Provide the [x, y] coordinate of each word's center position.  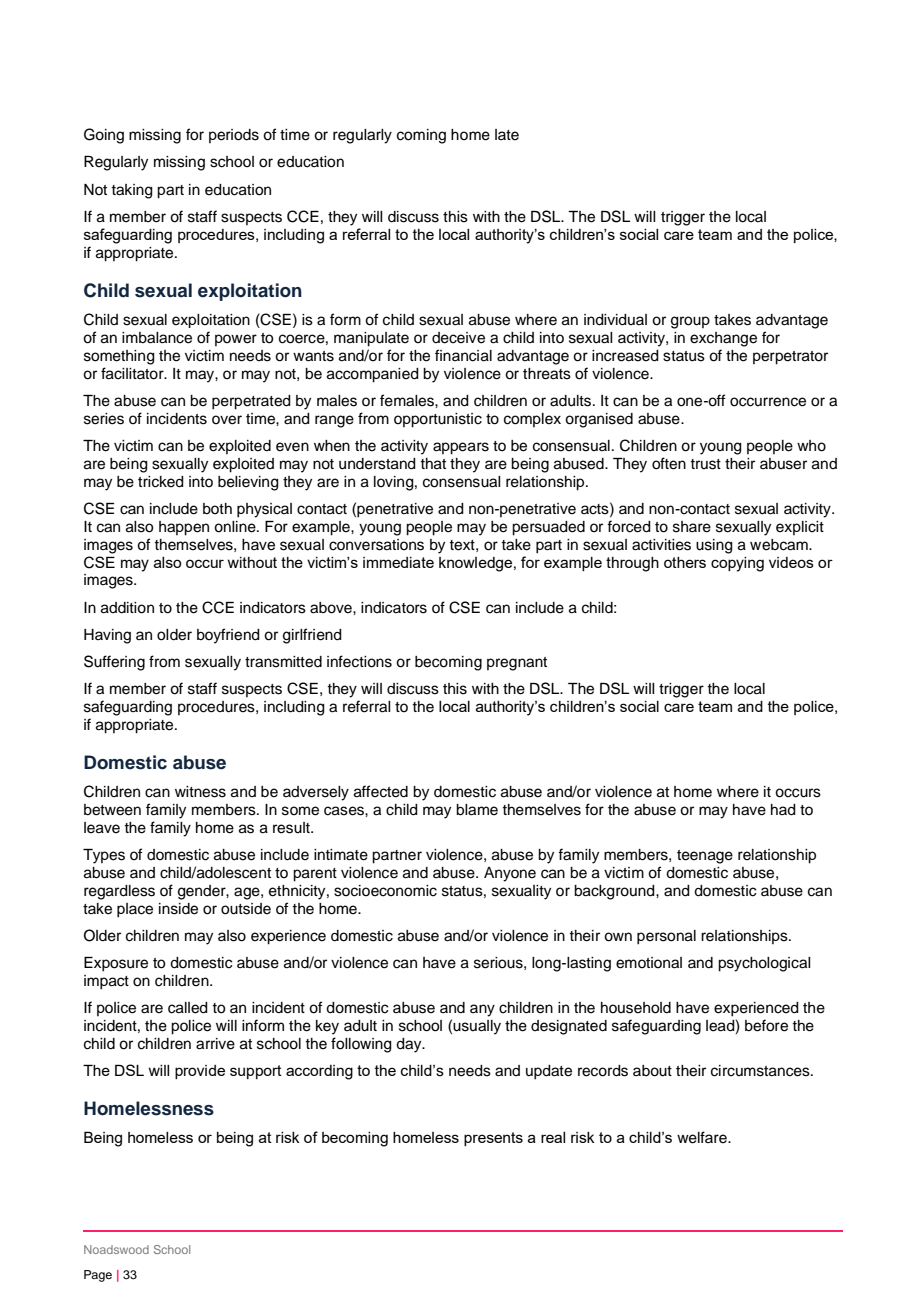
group [690, 322]
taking [132, 191]
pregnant [517, 664]
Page [98, 1276]
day [410, 1045]
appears [461, 448]
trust [705, 464]
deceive [458, 338]
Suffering [114, 663]
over [227, 420]
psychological [764, 964]
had [783, 810]
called [188, 1008]
